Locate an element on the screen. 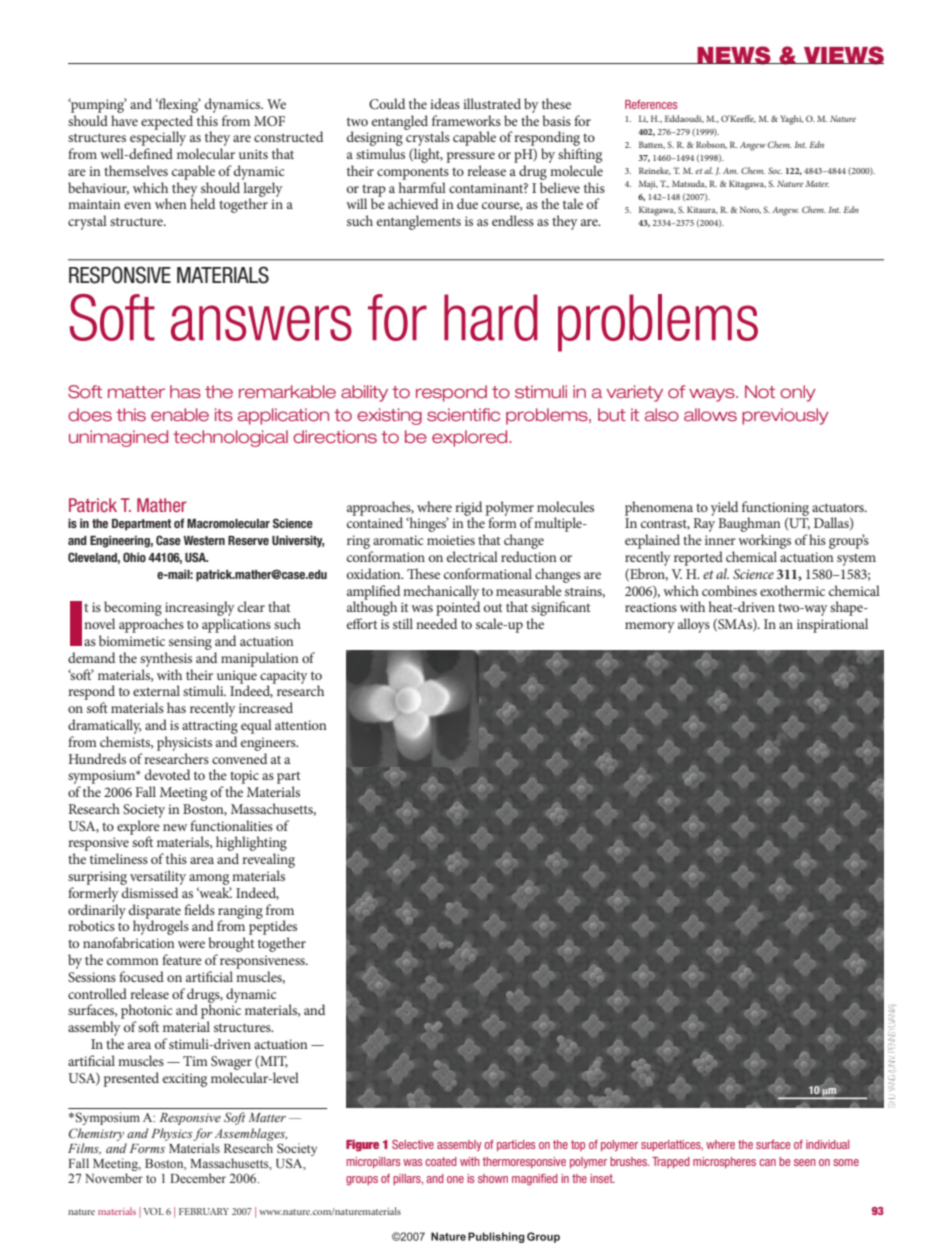 Image resolution: width=952 pixels, height=1251 pixels. illustrated is located at coordinates (492, 103).
